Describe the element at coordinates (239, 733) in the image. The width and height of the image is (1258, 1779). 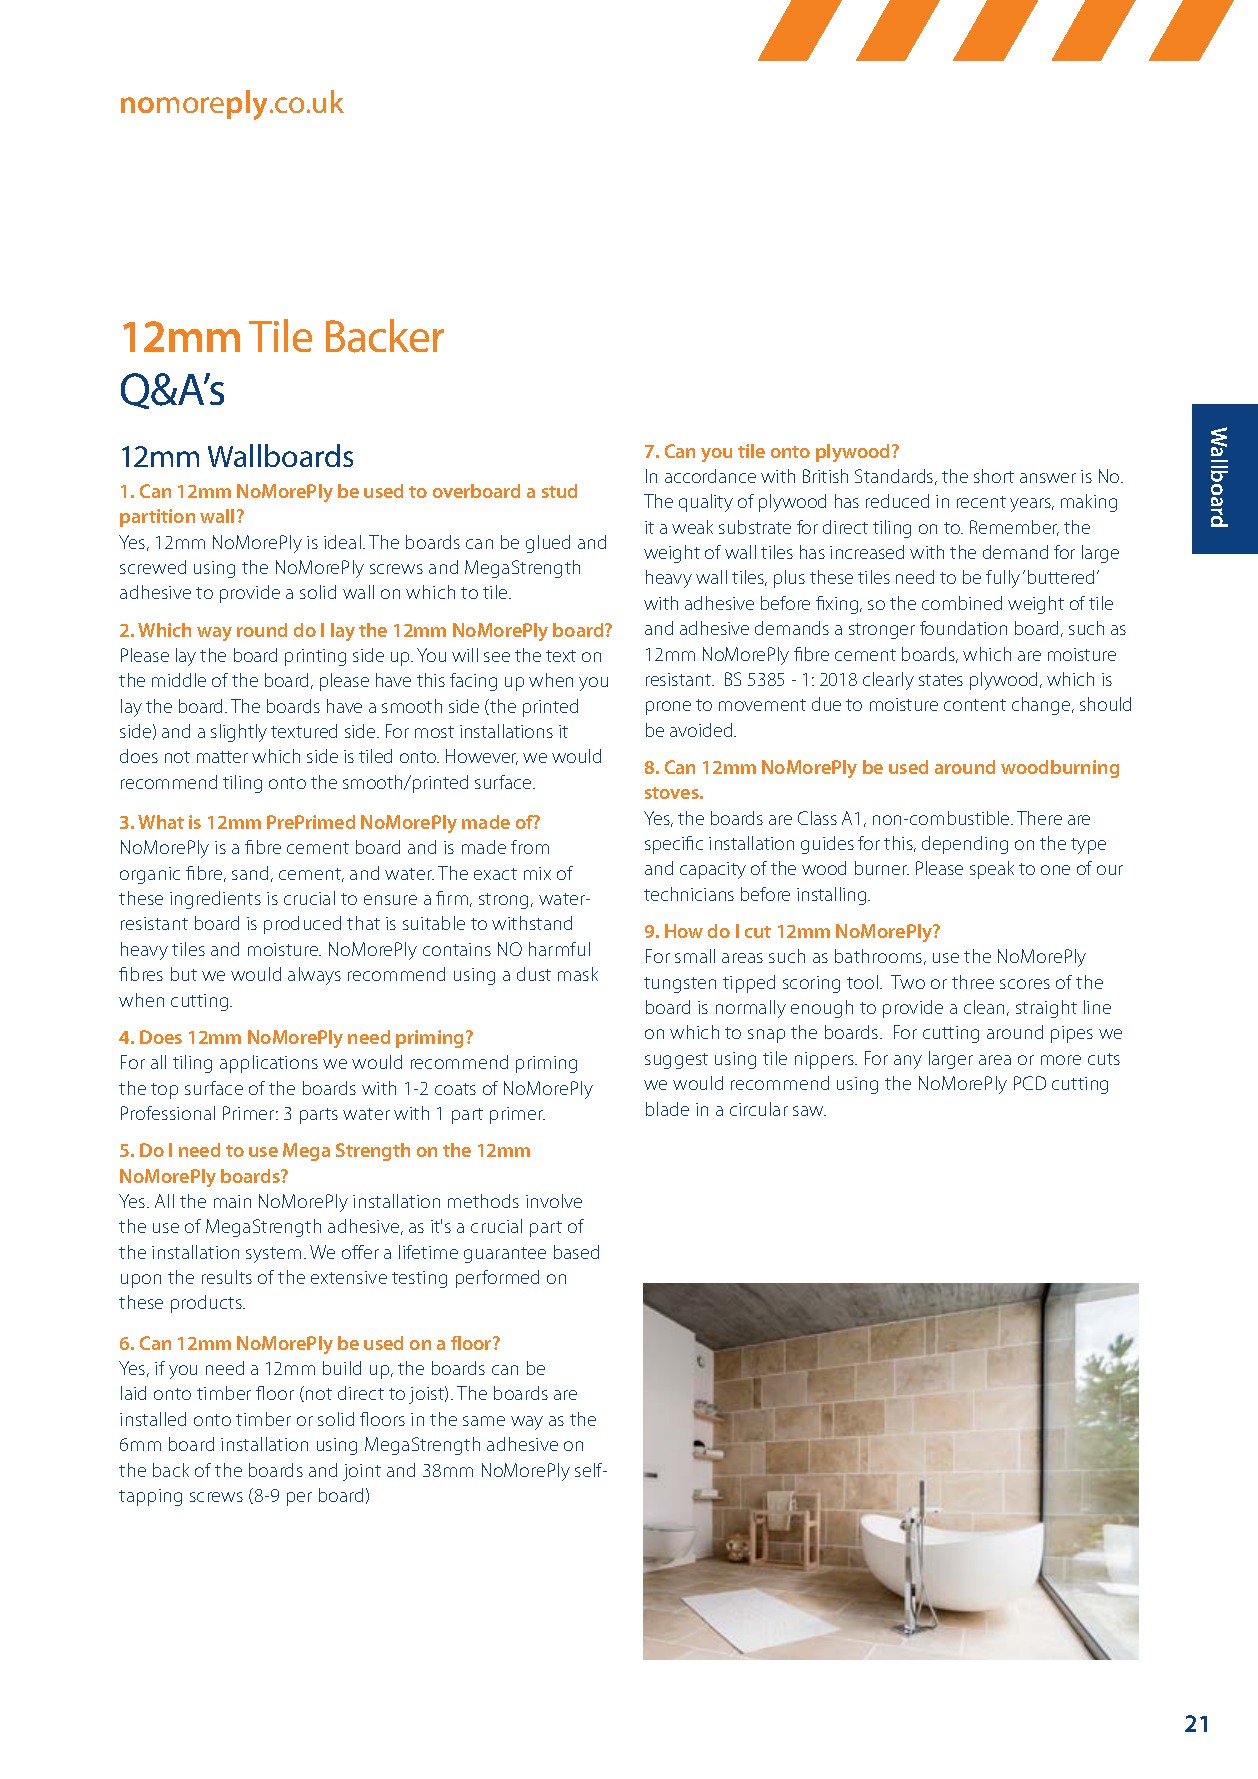
I see `slightly` at that location.
